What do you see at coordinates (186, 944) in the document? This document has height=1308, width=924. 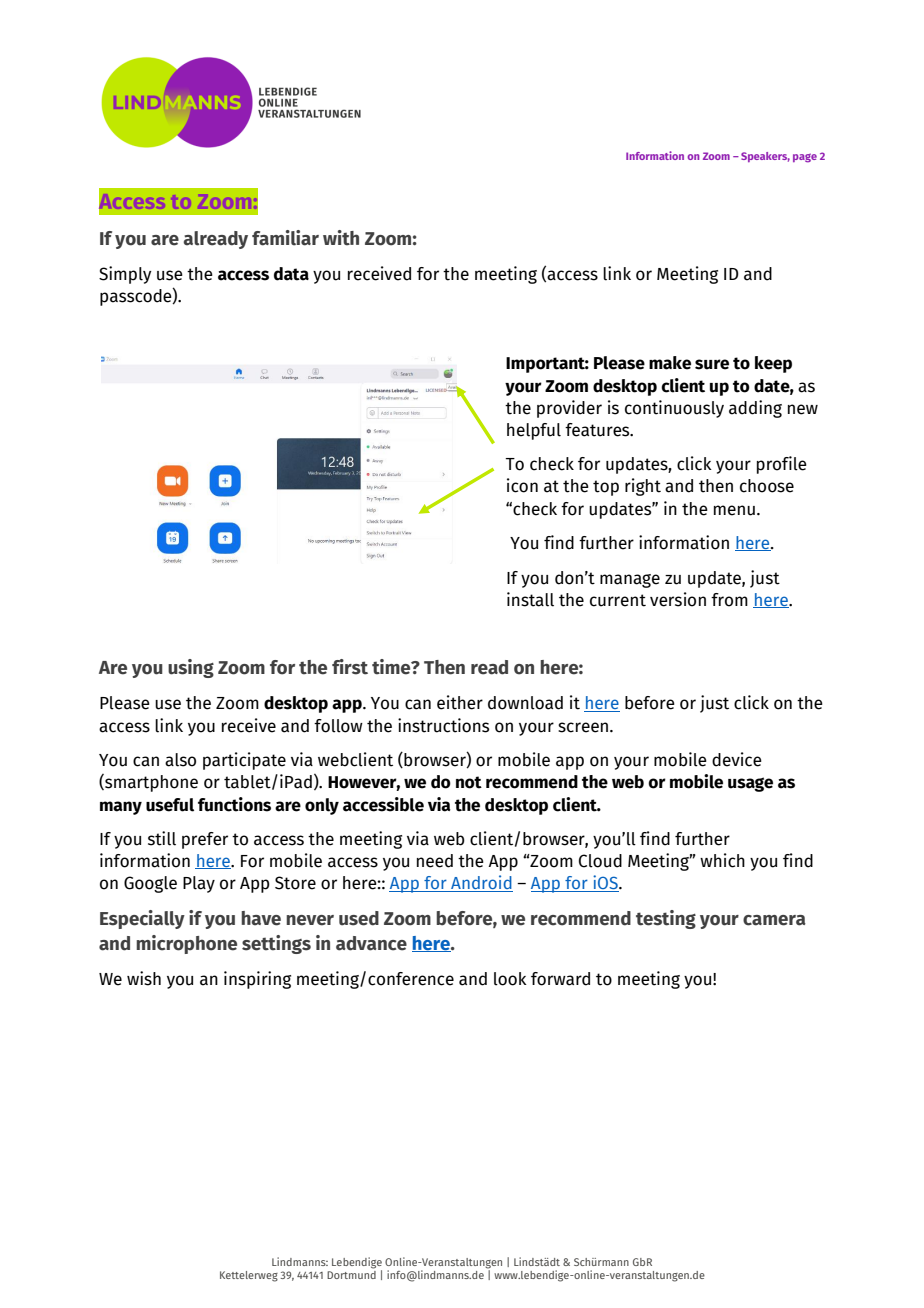 I see `microphone` at bounding box center [186, 944].
